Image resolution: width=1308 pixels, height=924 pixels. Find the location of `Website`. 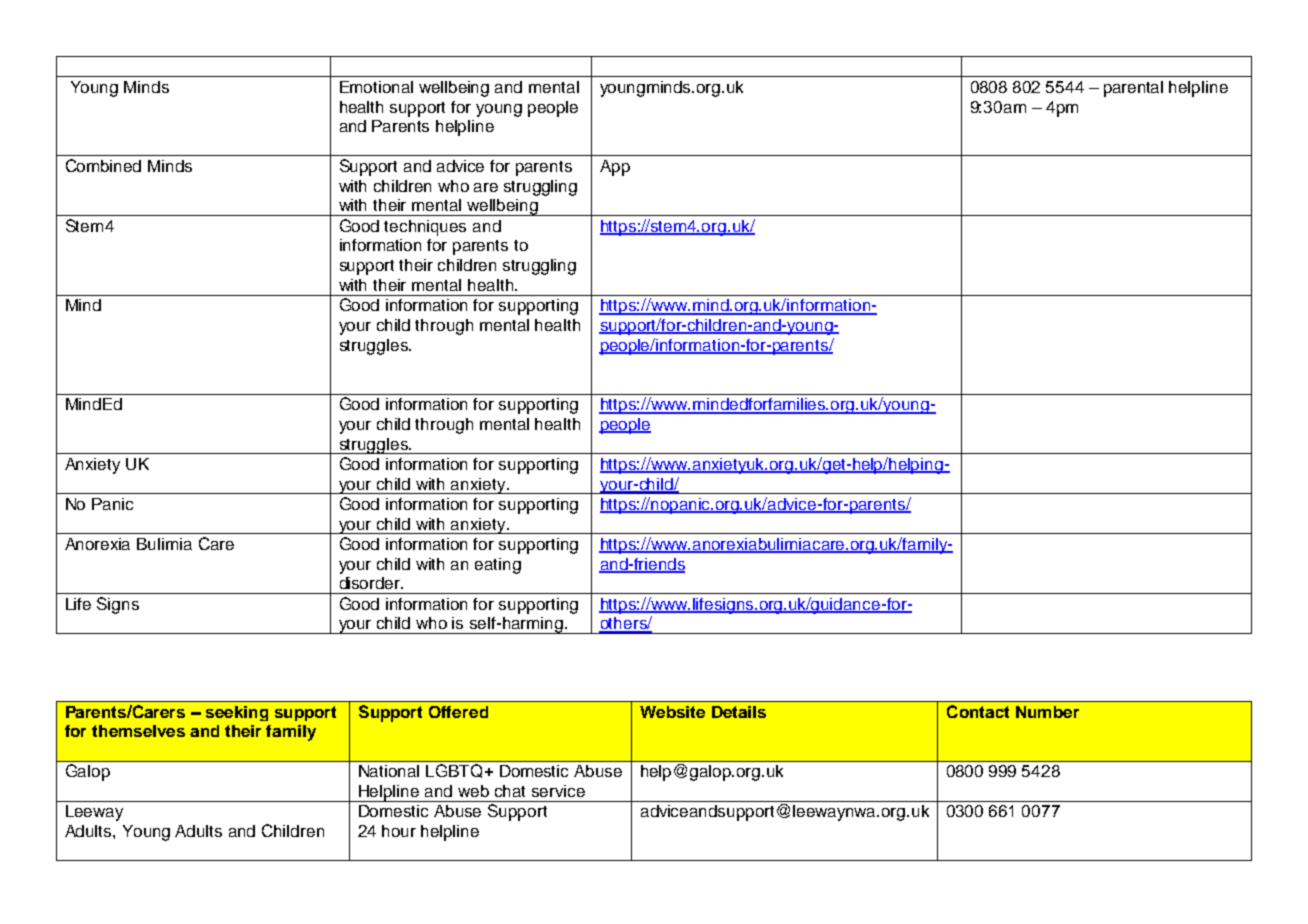

Website is located at coordinates (672, 712).
